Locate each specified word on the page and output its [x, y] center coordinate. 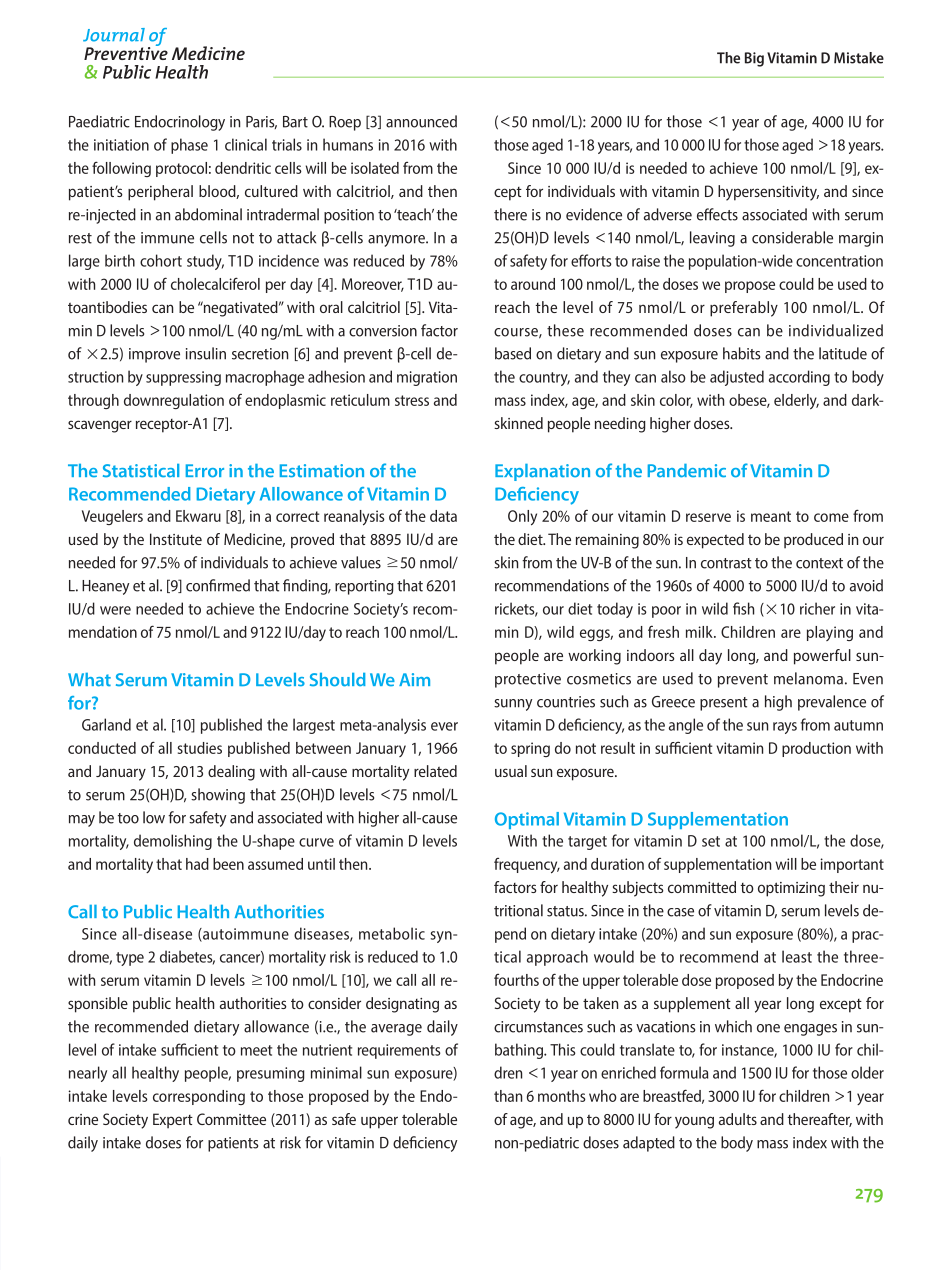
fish [743, 608]
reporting [364, 587]
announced [421, 121]
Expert [173, 1121]
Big [754, 59]
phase [189, 146]
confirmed [218, 585]
